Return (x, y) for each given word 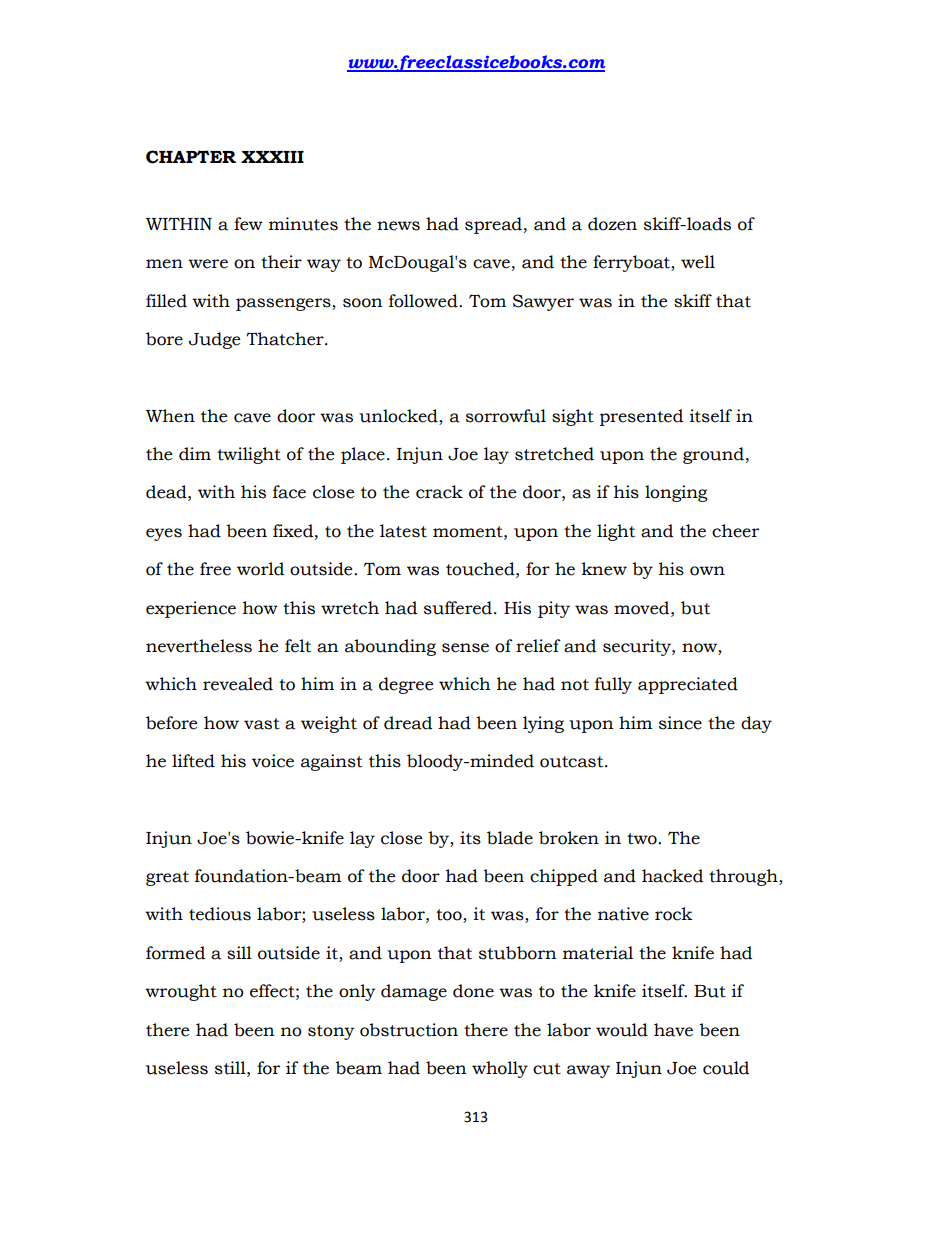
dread (408, 723)
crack (439, 492)
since (680, 723)
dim (195, 454)
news (398, 226)
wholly (500, 1069)
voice (273, 761)
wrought (181, 992)
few (248, 224)
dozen (612, 224)
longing (676, 493)
